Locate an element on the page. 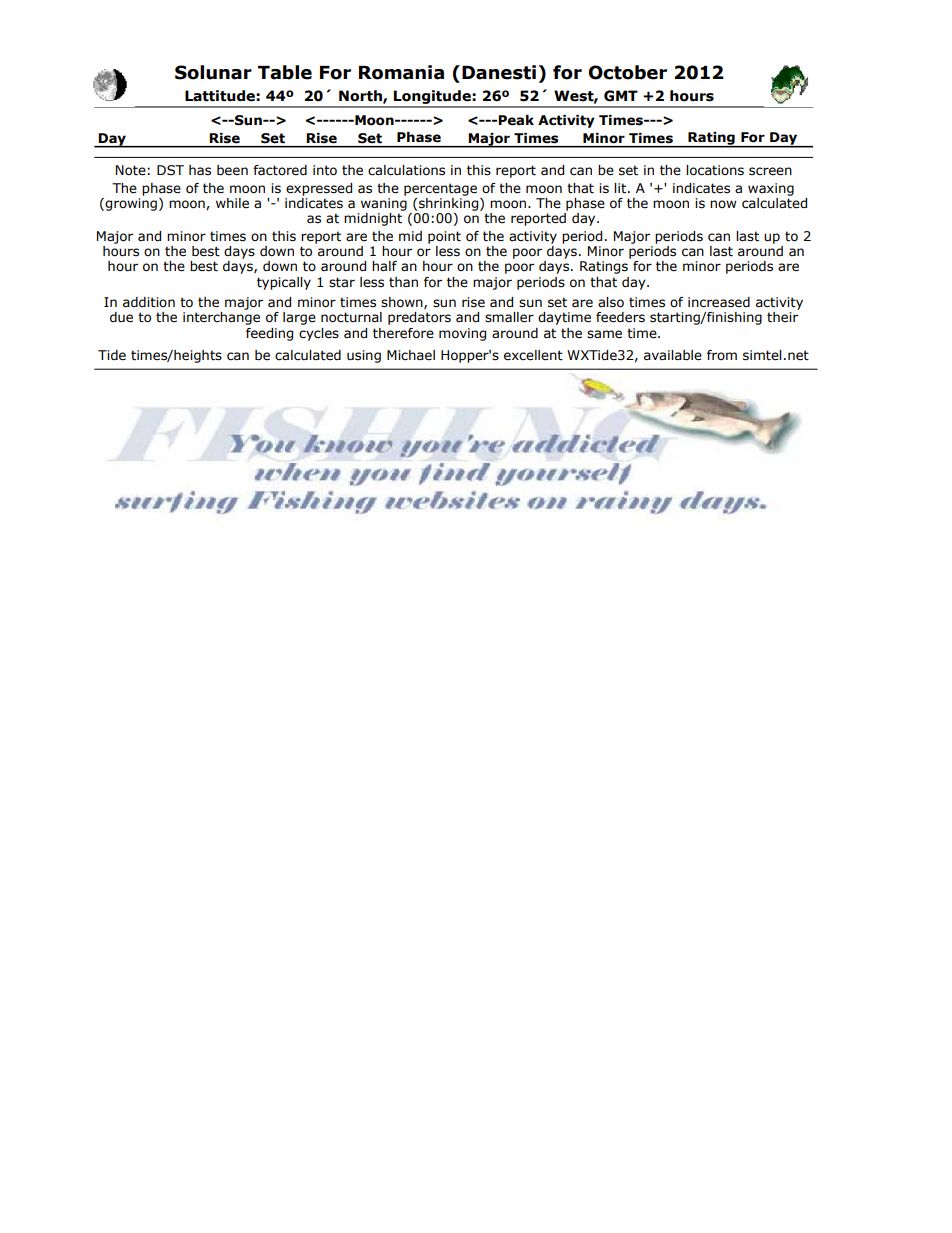 The height and width of the page is (1233, 952). DST is located at coordinates (170, 170).
